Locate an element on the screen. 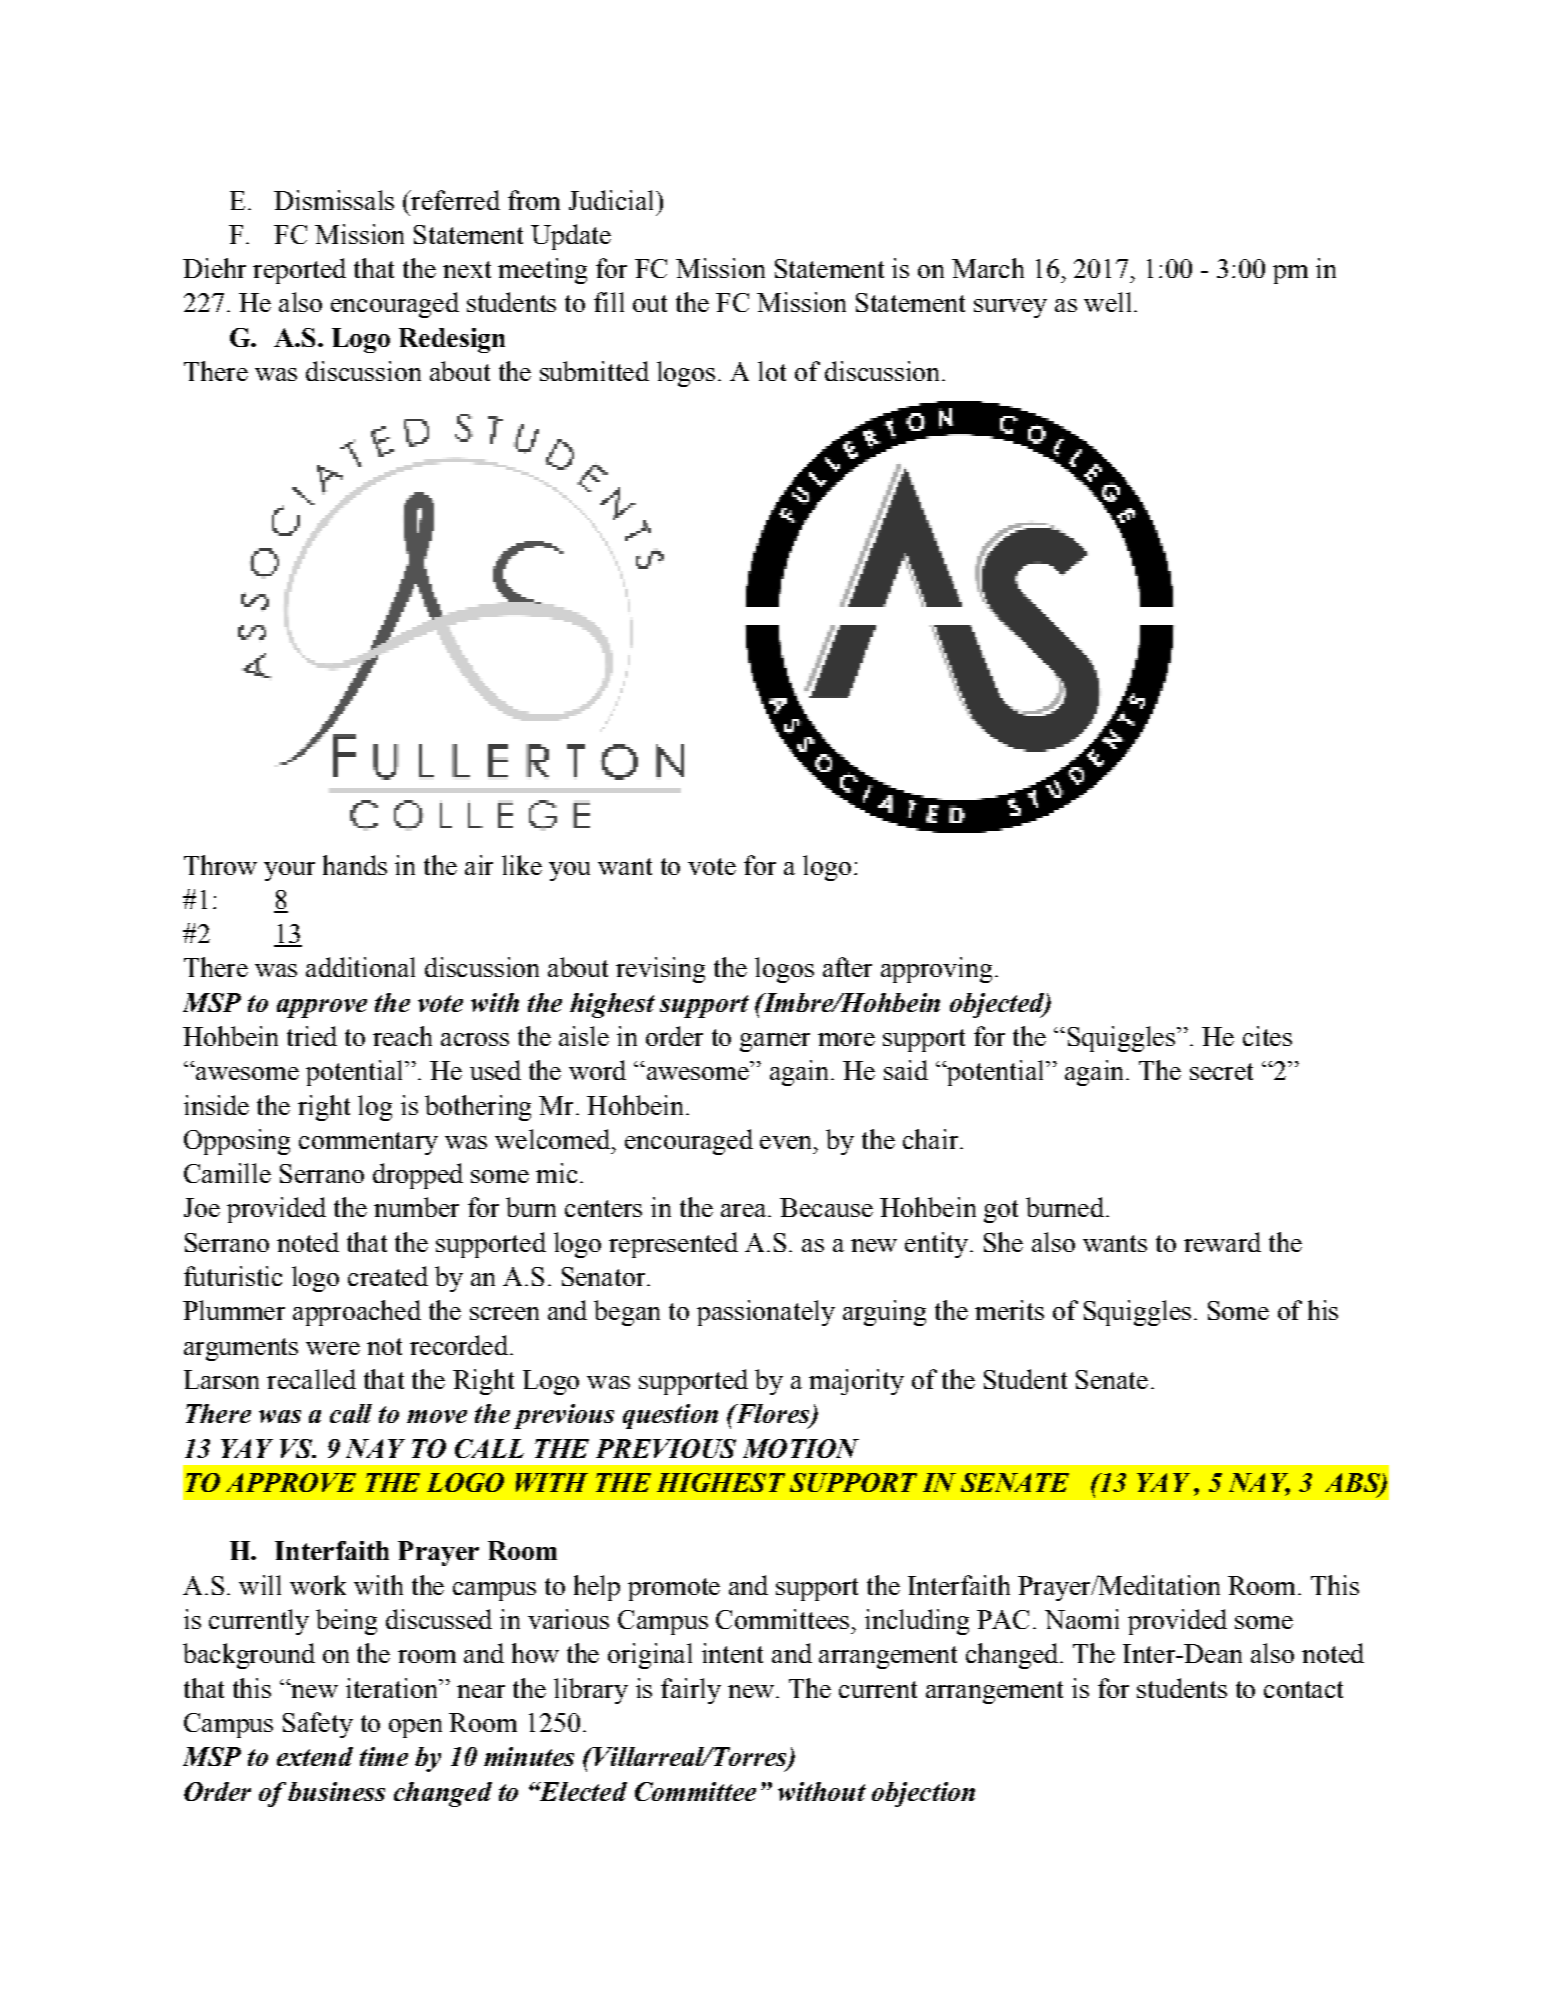 The height and width of the screenshot is (2012, 1554). fairly is located at coordinates (691, 1691).
